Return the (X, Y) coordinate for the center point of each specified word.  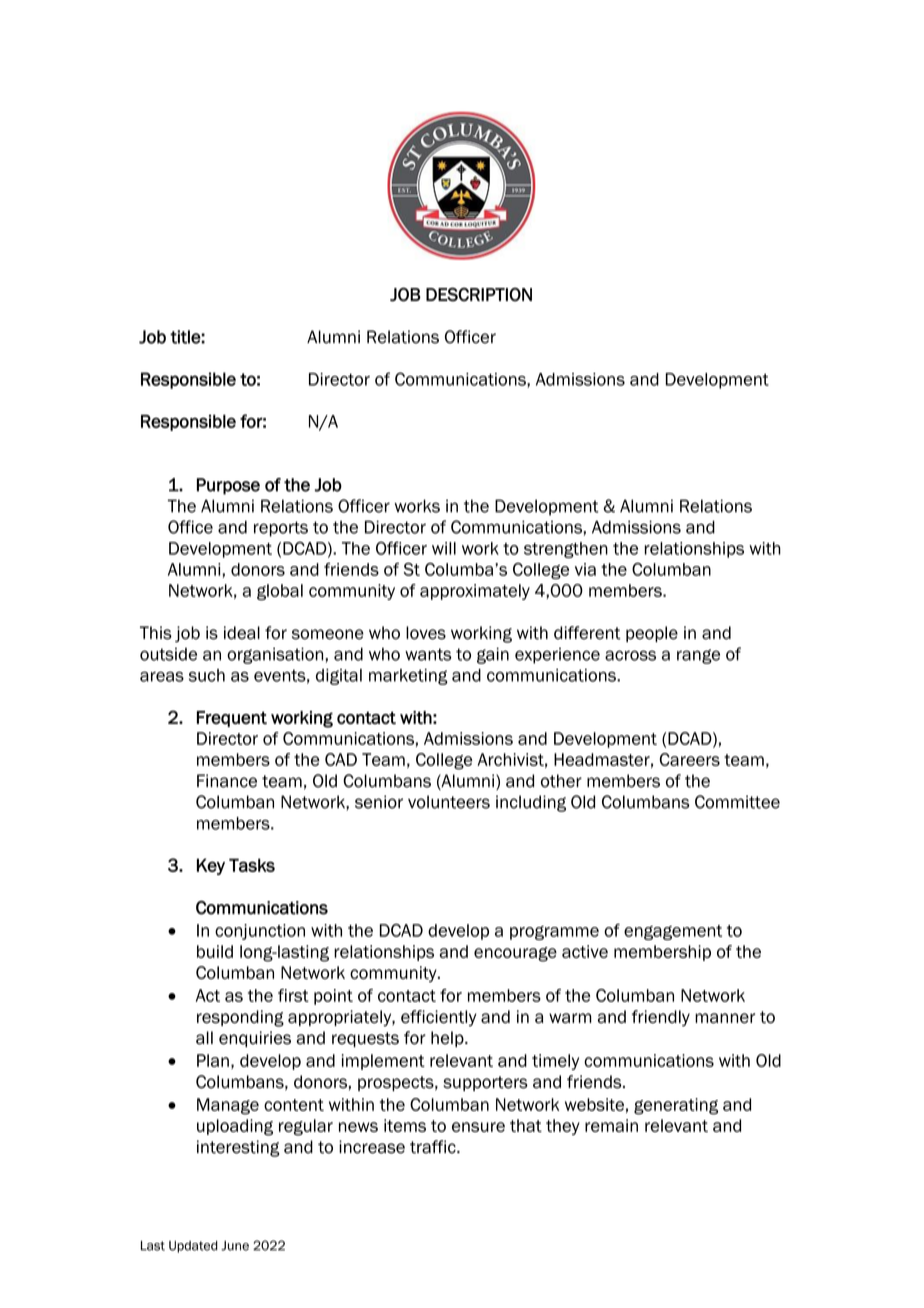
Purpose (228, 486)
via (585, 569)
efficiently (439, 1018)
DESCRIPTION (479, 294)
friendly (661, 1018)
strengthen (566, 550)
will (444, 548)
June (235, 1246)
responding (240, 1018)
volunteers (449, 802)
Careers (690, 759)
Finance (227, 781)
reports (281, 529)
